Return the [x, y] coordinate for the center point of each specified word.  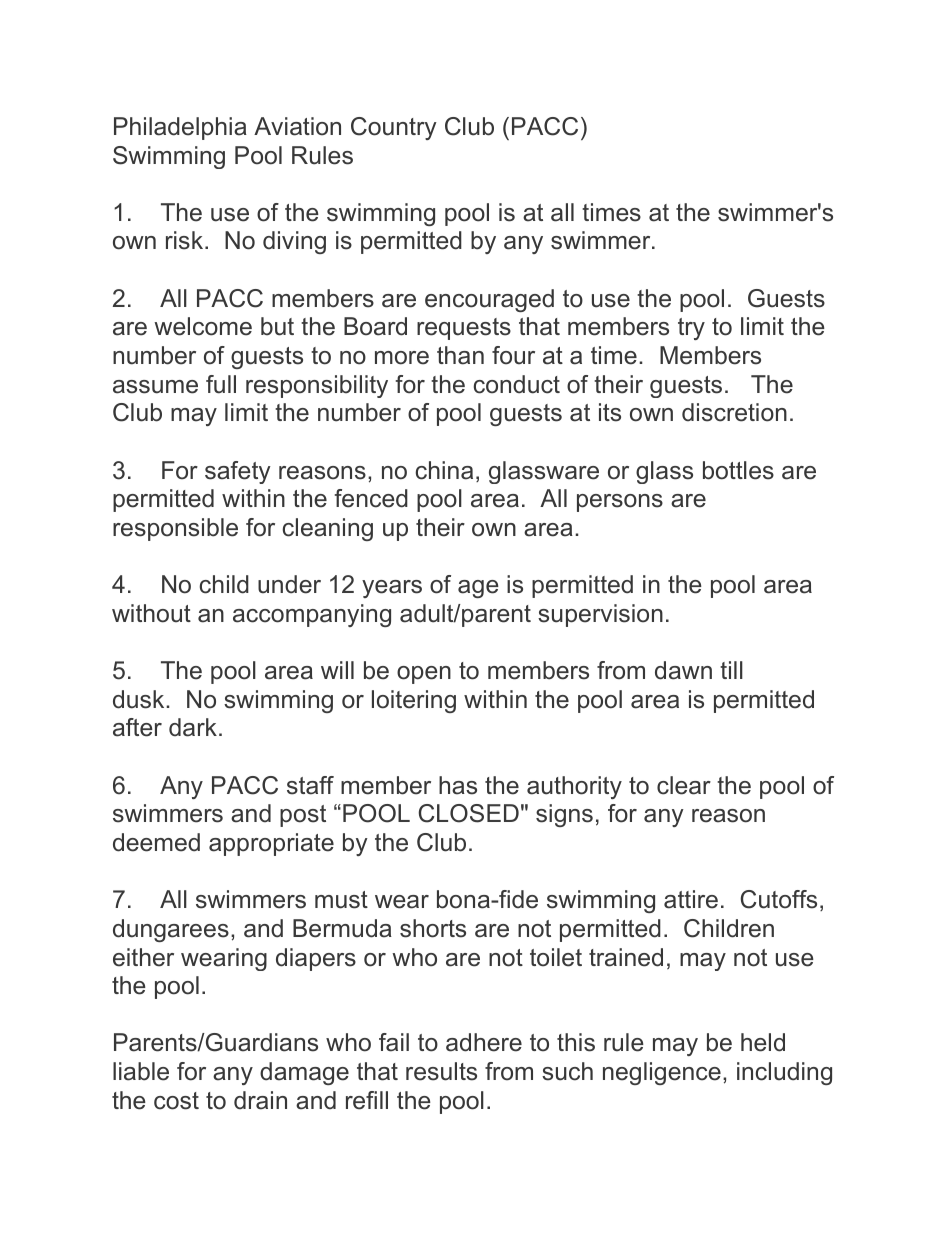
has [458, 785]
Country [394, 128]
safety [238, 472]
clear [684, 785]
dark [193, 727]
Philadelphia [180, 128]
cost [176, 1101]
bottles [738, 470]
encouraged [489, 300]
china [444, 470]
